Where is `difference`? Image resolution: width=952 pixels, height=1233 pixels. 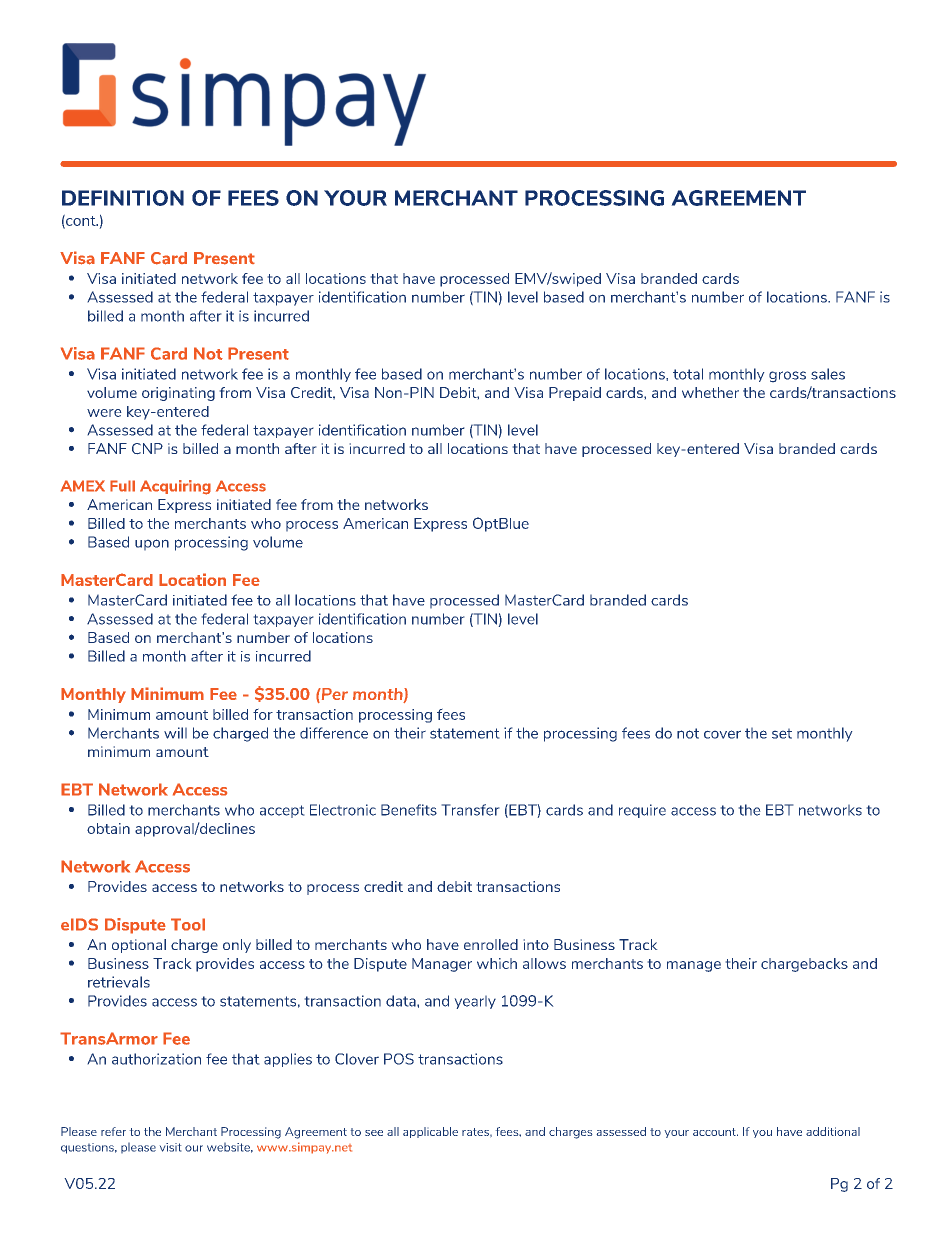 difference is located at coordinates (334, 733).
